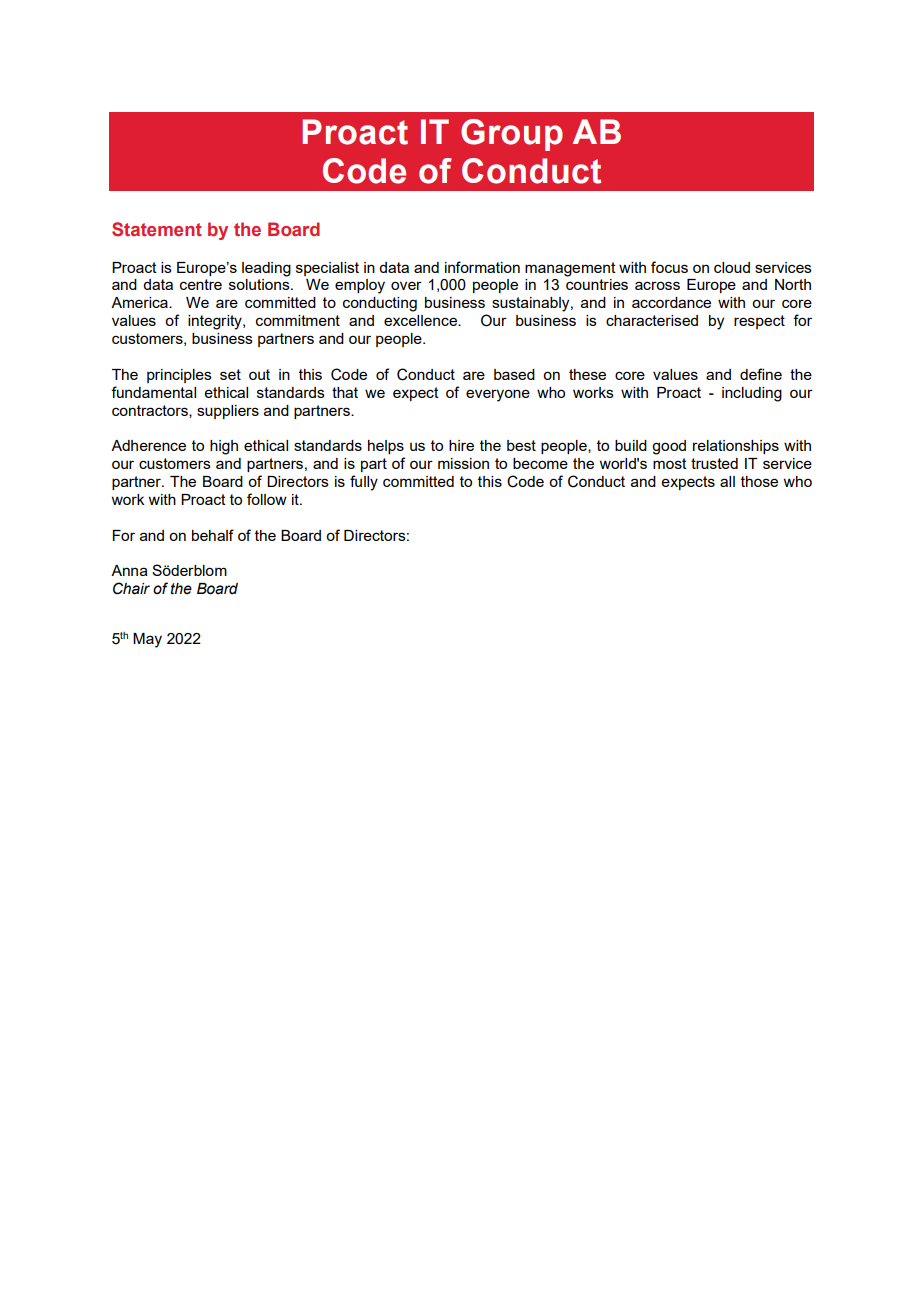  I want to click on Group, so click(512, 135).
